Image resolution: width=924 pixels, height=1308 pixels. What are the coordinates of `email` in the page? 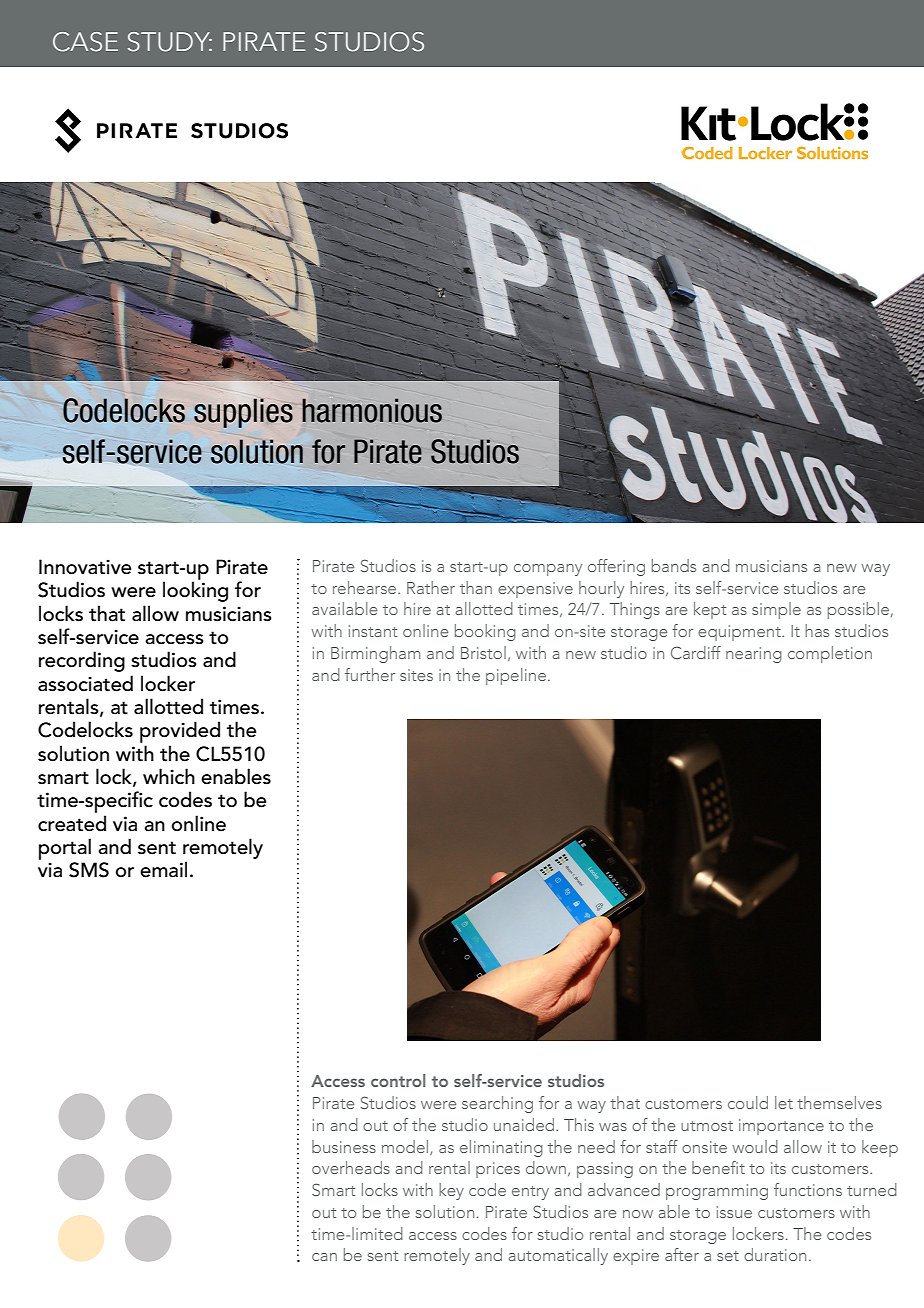 It's located at (163, 869).
